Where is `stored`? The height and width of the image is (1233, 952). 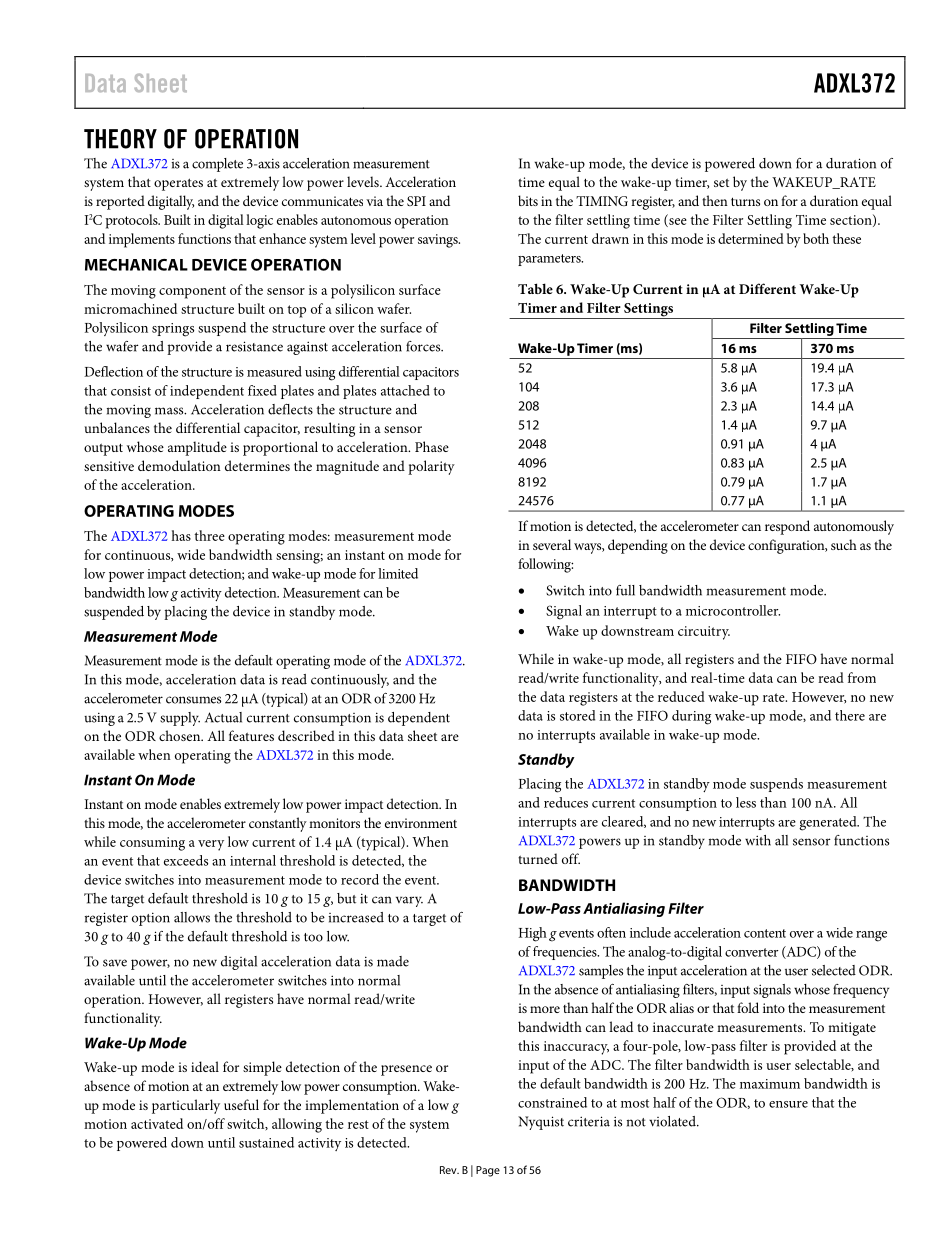
stored is located at coordinates (577, 715).
